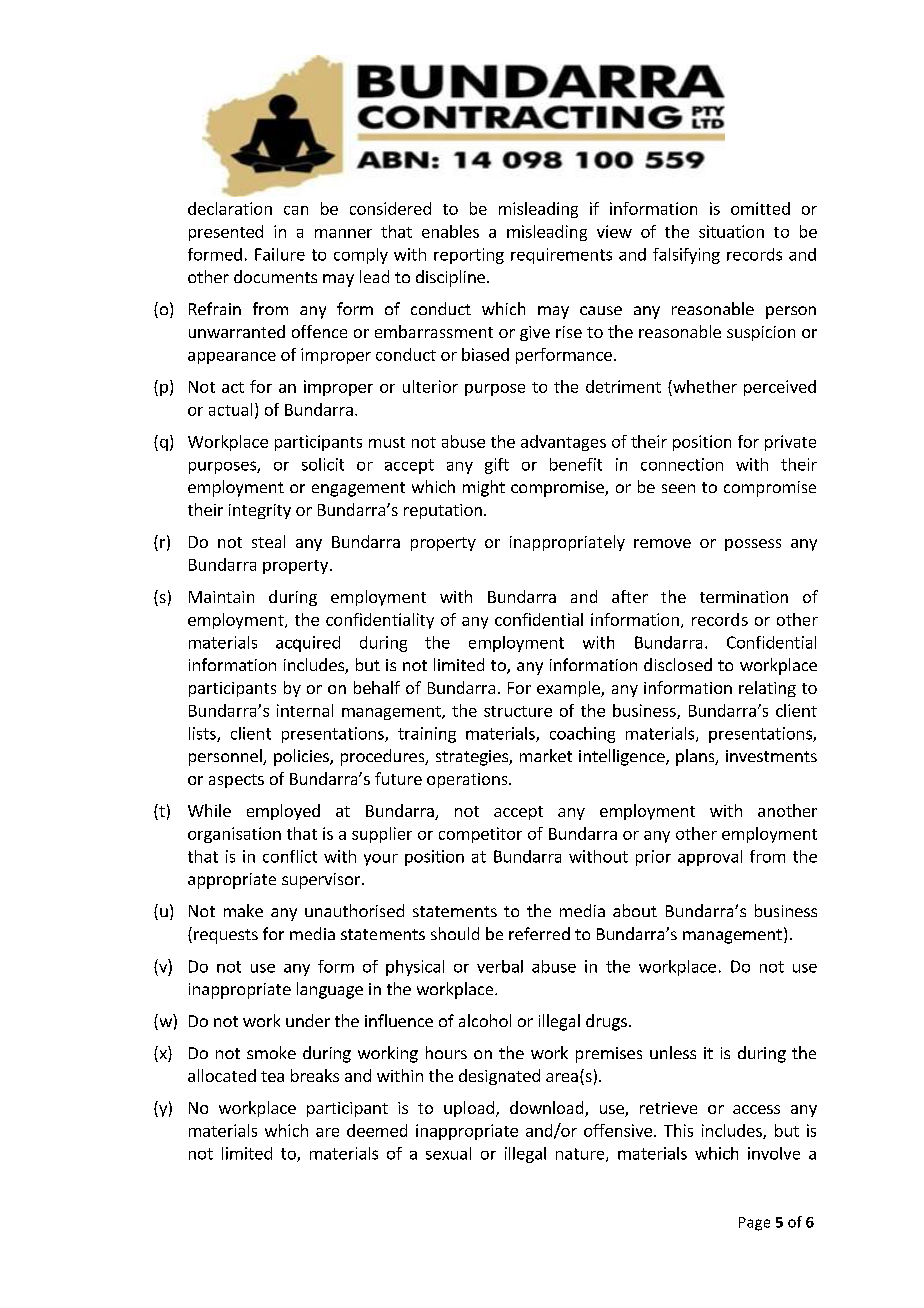 Image resolution: width=924 pixels, height=1308 pixels. Describe the element at coordinates (268, 541) in the screenshot. I see `steal` at that location.
